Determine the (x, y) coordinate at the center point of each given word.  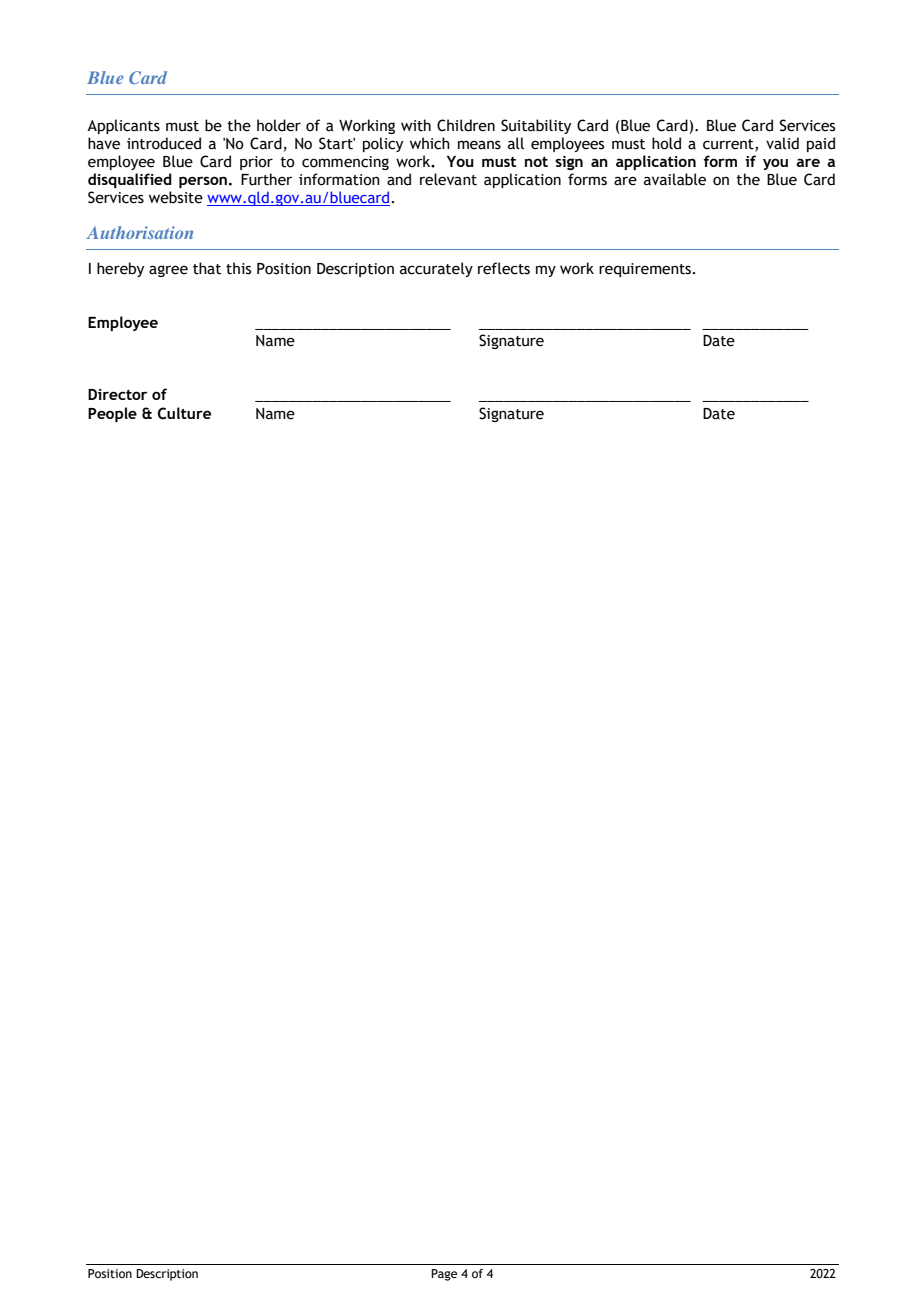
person (203, 182)
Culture (184, 413)
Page (444, 1275)
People (112, 414)
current (729, 145)
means (479, 145)
